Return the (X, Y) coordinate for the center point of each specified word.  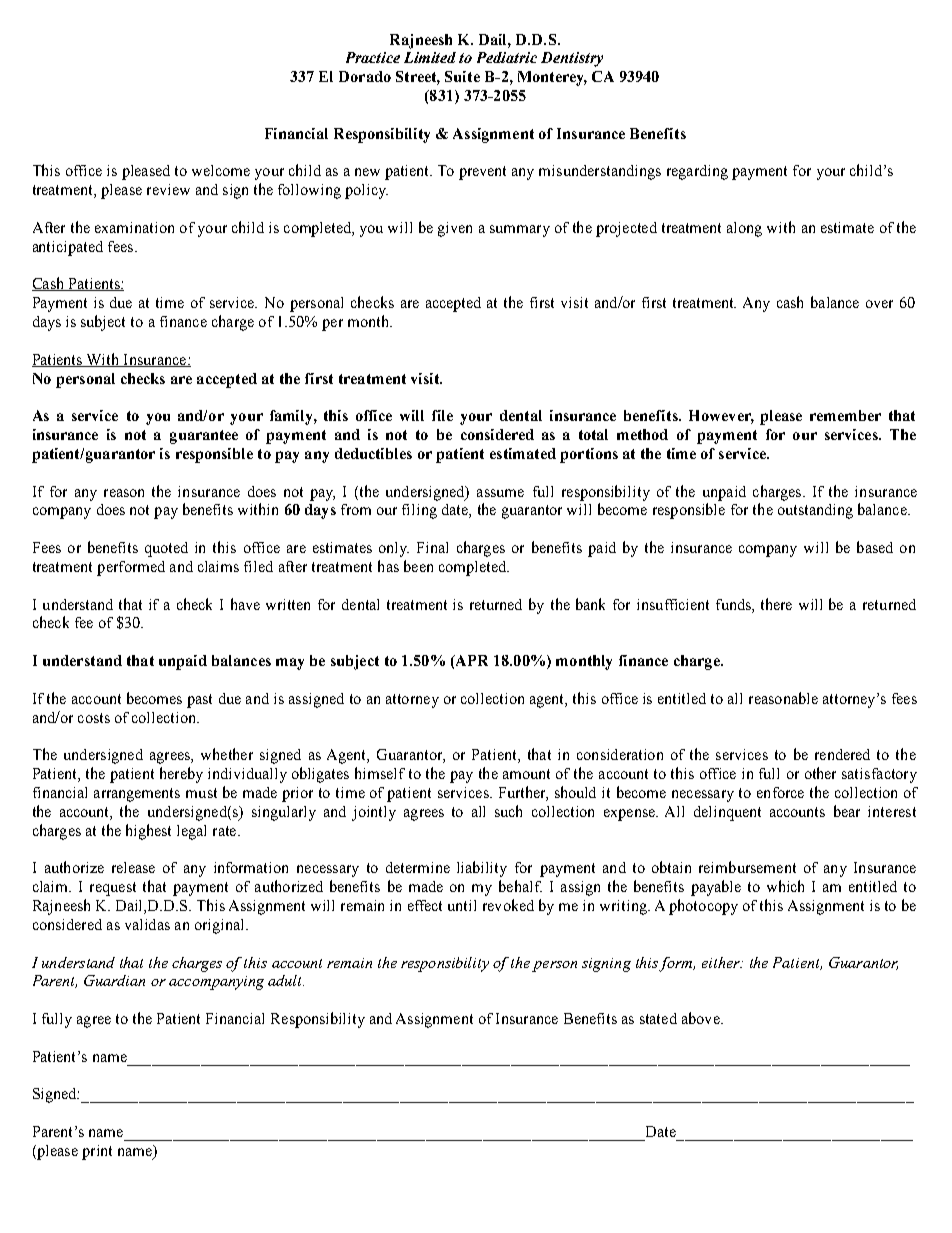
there (776, 604)
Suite (462, 76)
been (418, 566)
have (245, 604)
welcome (221, 170)
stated (658, 1018)
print (97, 1152)
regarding (697, 172)
